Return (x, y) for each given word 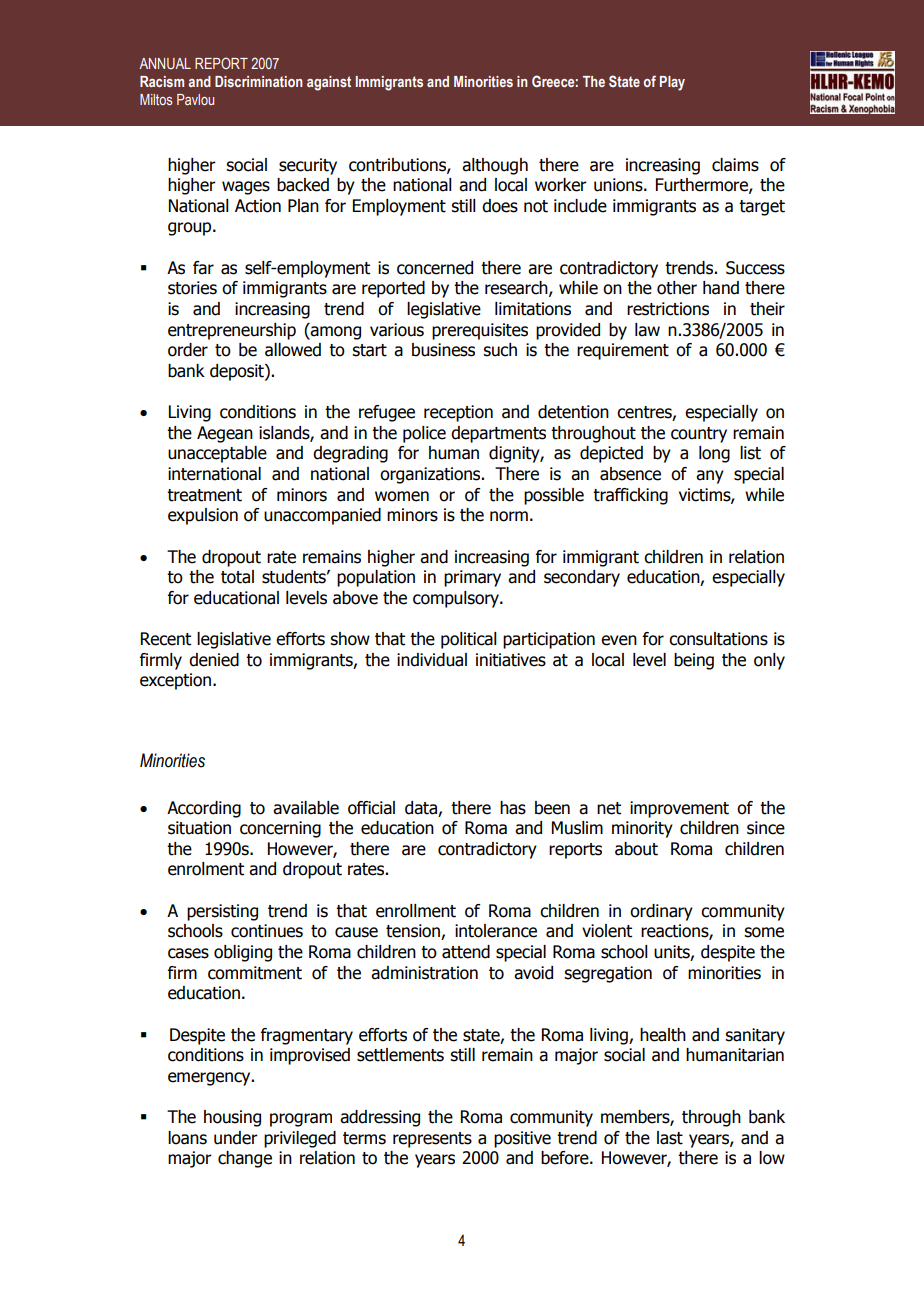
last (670, 1138)
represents (432, 1140)
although (495, 166)
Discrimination (259, 81)
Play (672, 83)
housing (232, 1118)
